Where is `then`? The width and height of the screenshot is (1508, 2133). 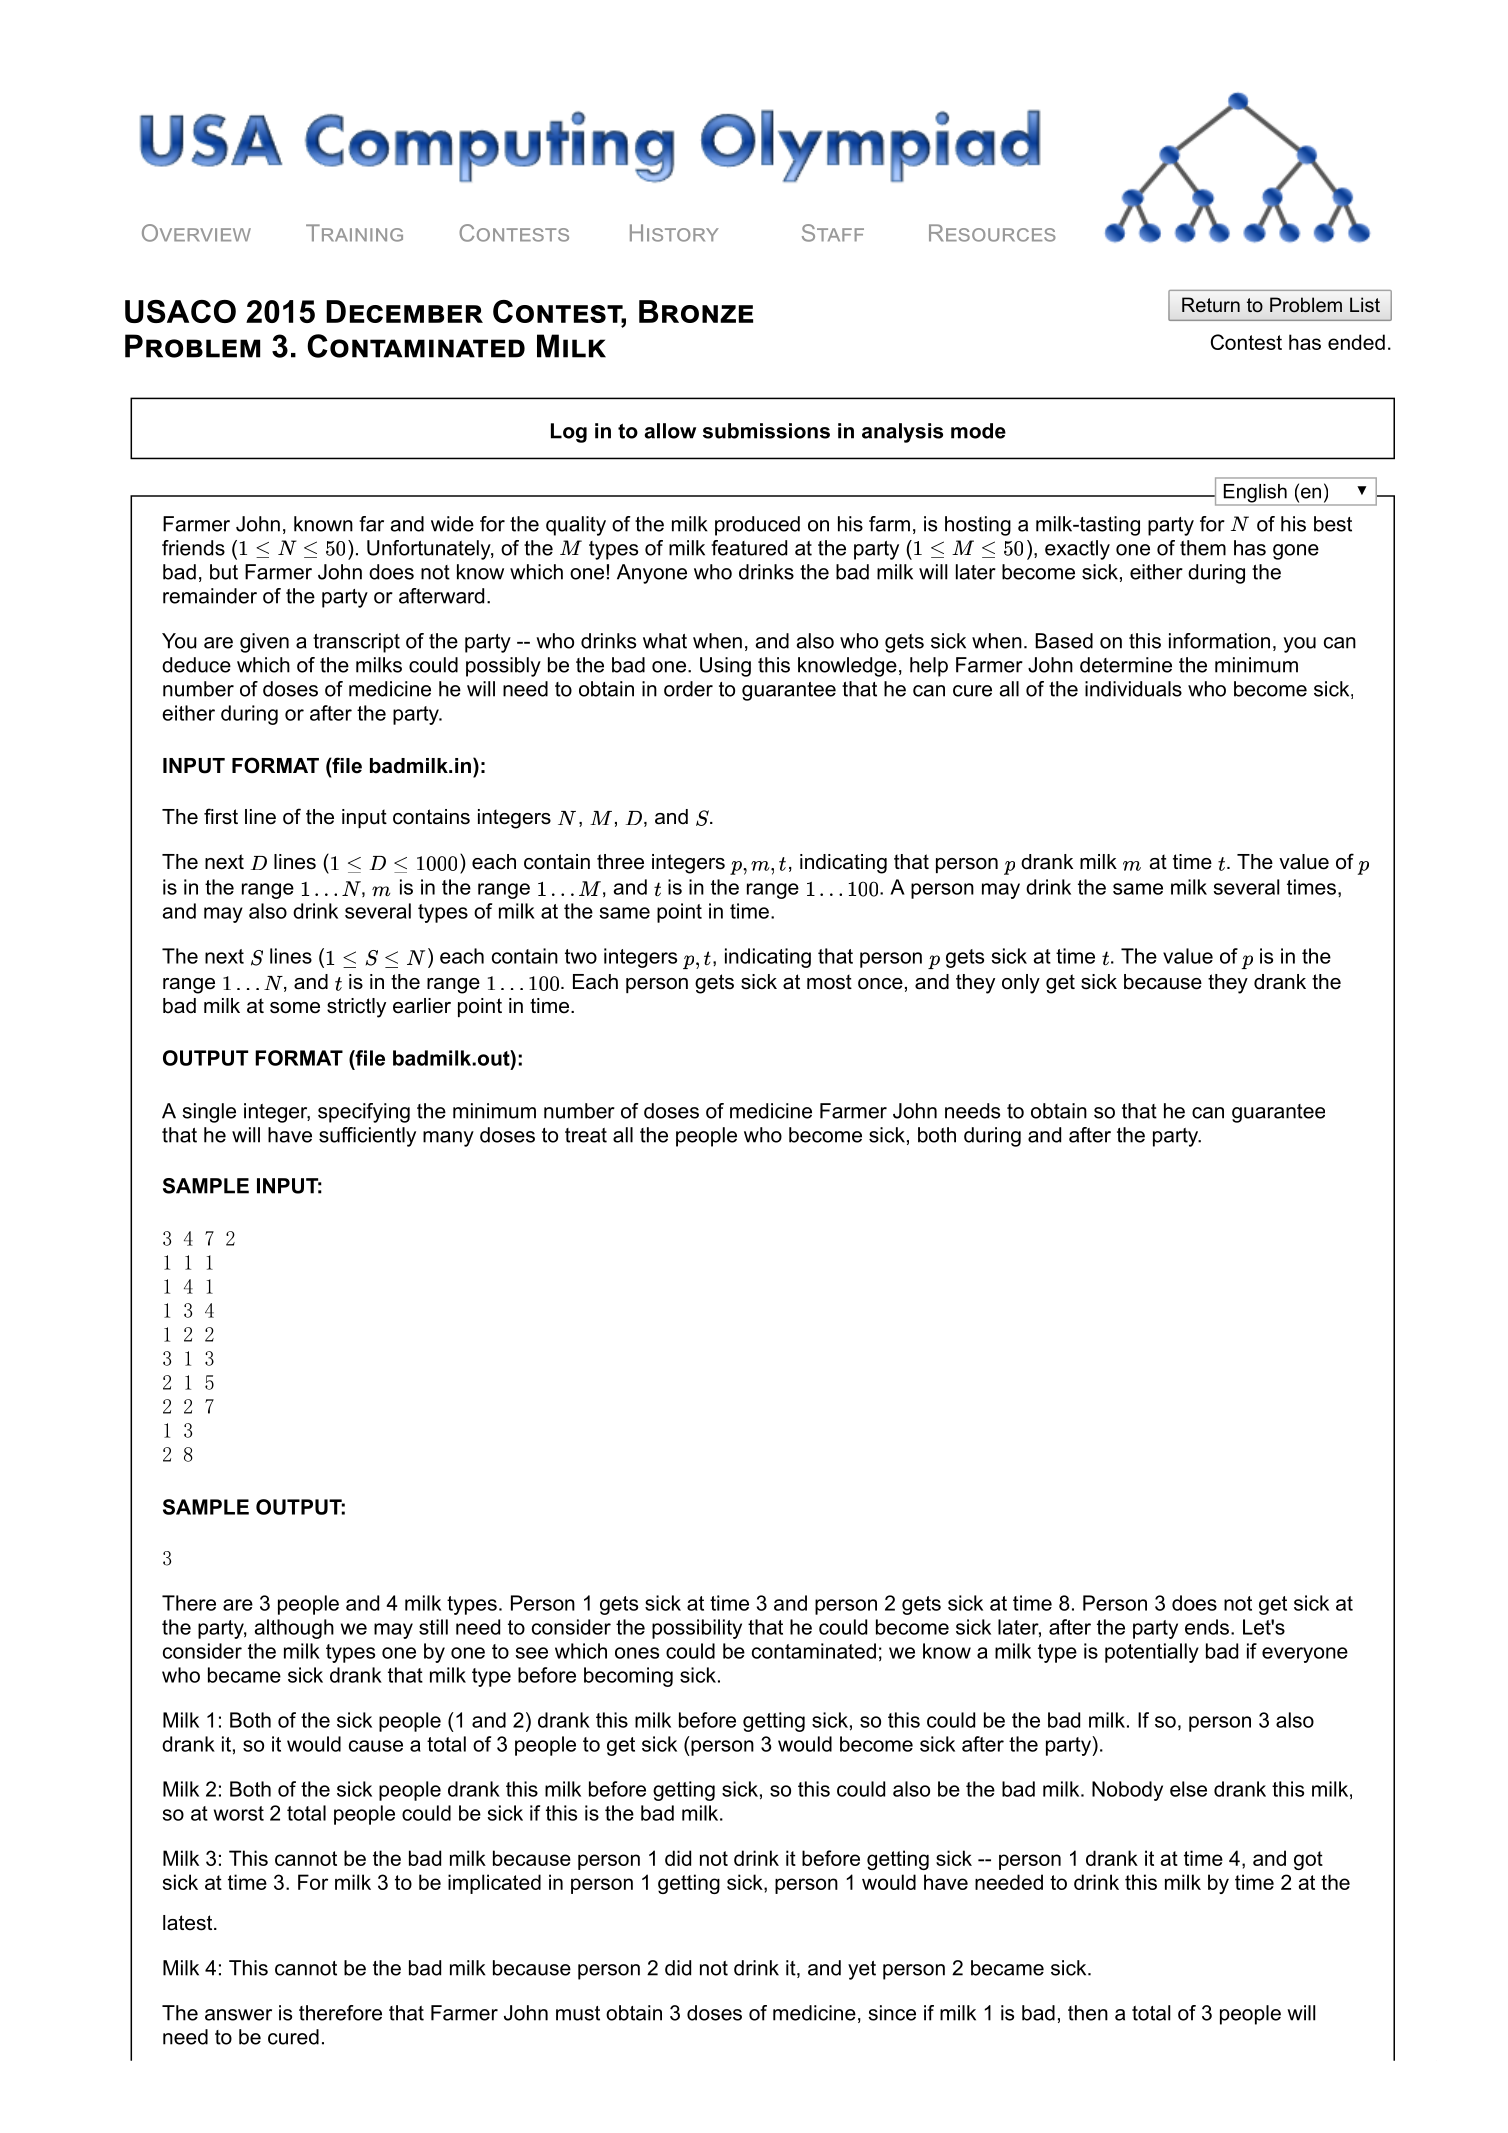 then is located at coordinates (1088, 2013).
